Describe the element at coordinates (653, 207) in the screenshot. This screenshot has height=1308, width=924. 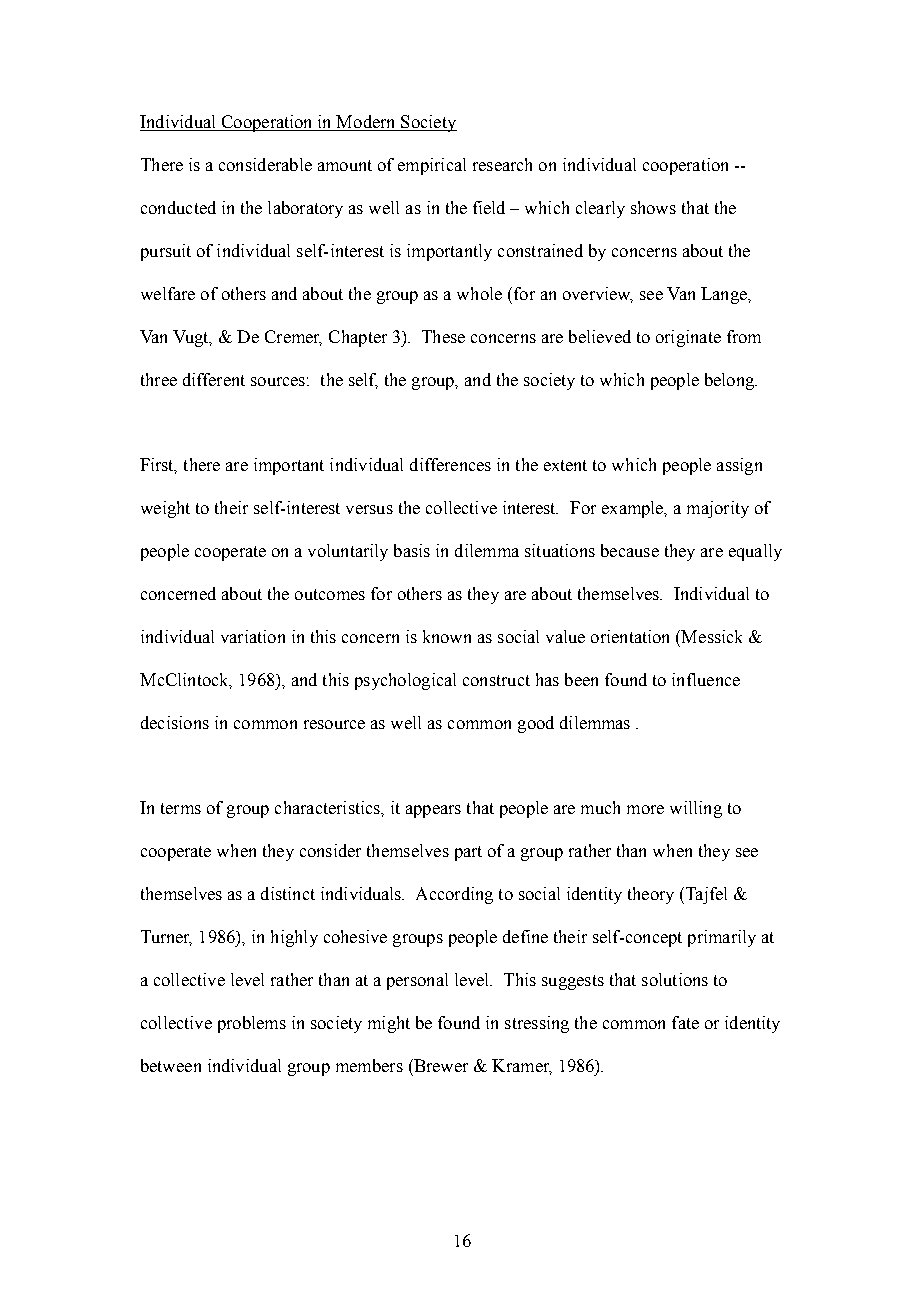
I see `shows` at that location.
